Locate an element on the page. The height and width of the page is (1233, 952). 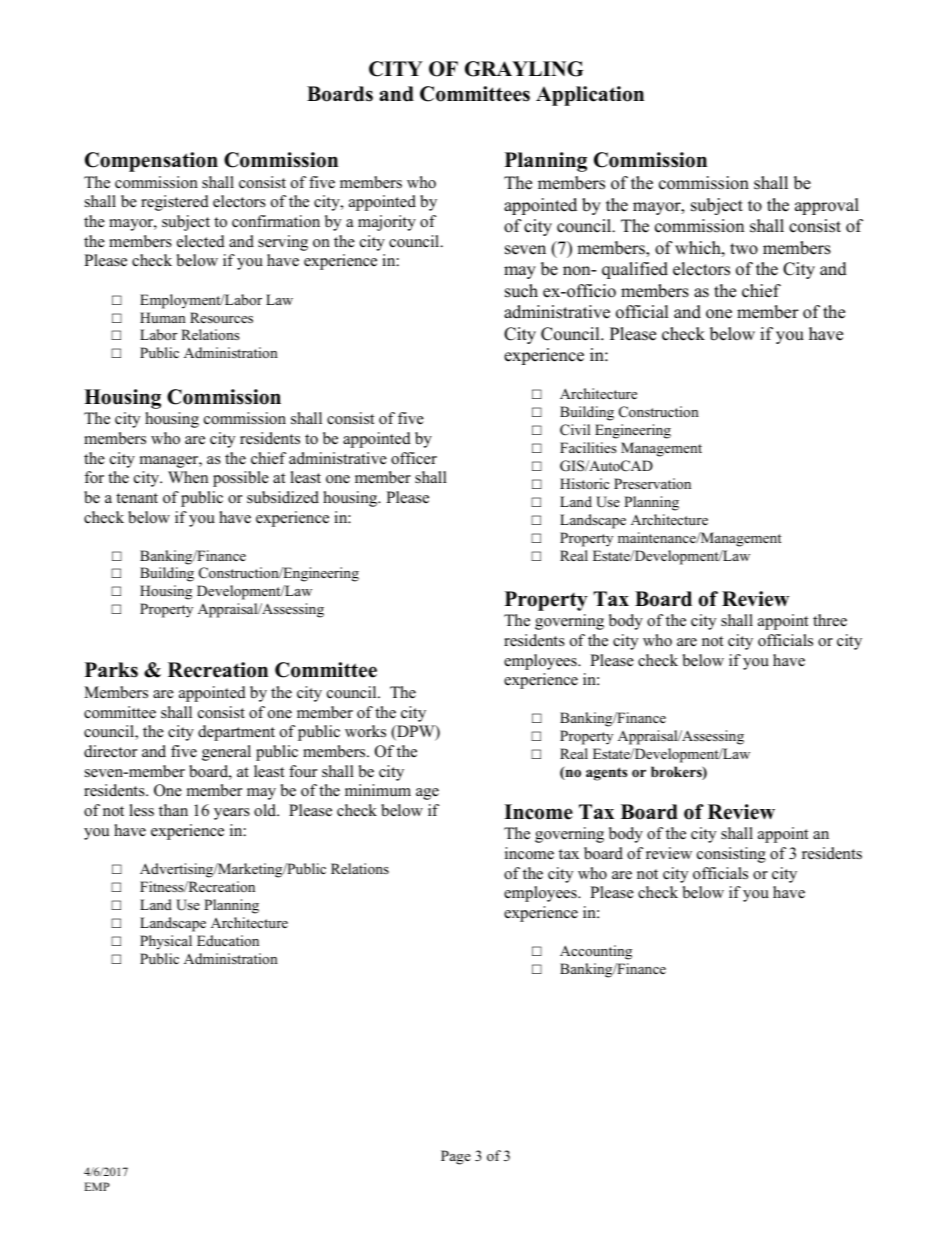
When is located at coordinates (188, 477).
